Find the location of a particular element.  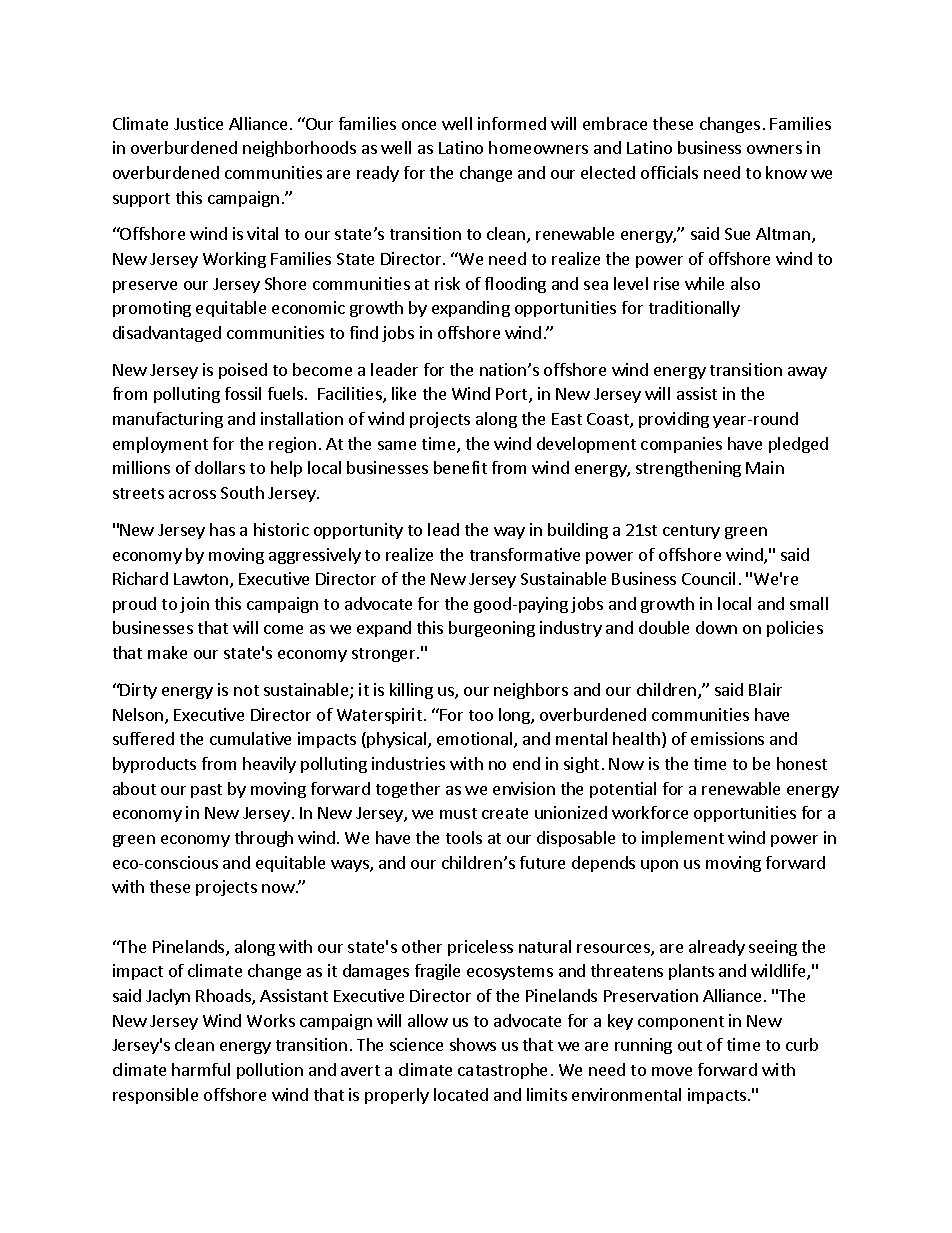

move is located at coordinates (672, 1071).
